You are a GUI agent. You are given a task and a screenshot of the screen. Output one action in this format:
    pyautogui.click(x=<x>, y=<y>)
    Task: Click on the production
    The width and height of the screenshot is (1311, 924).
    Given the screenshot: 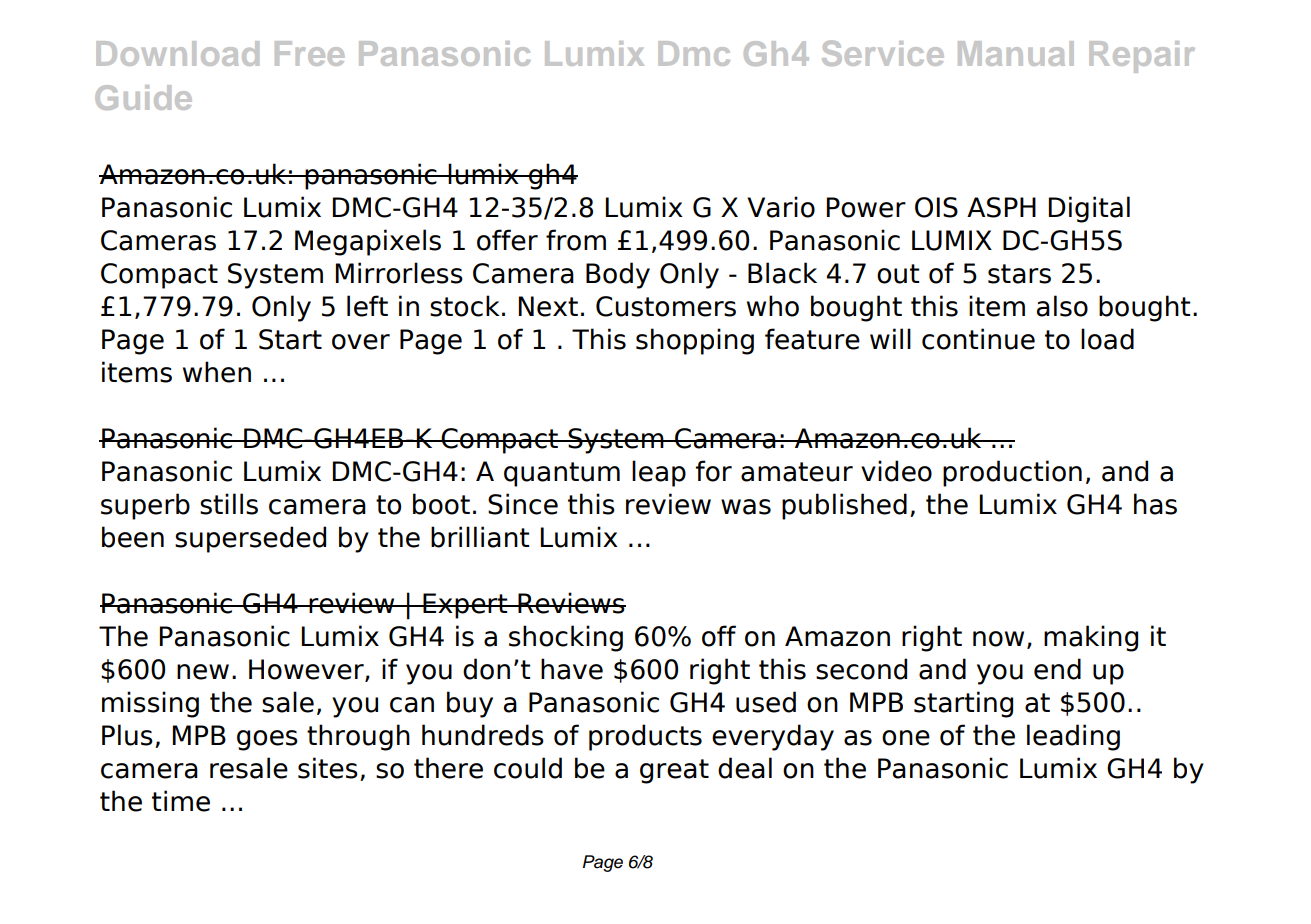 What is the action you would take?
    pyautogui.click(x=1012, y=473)
